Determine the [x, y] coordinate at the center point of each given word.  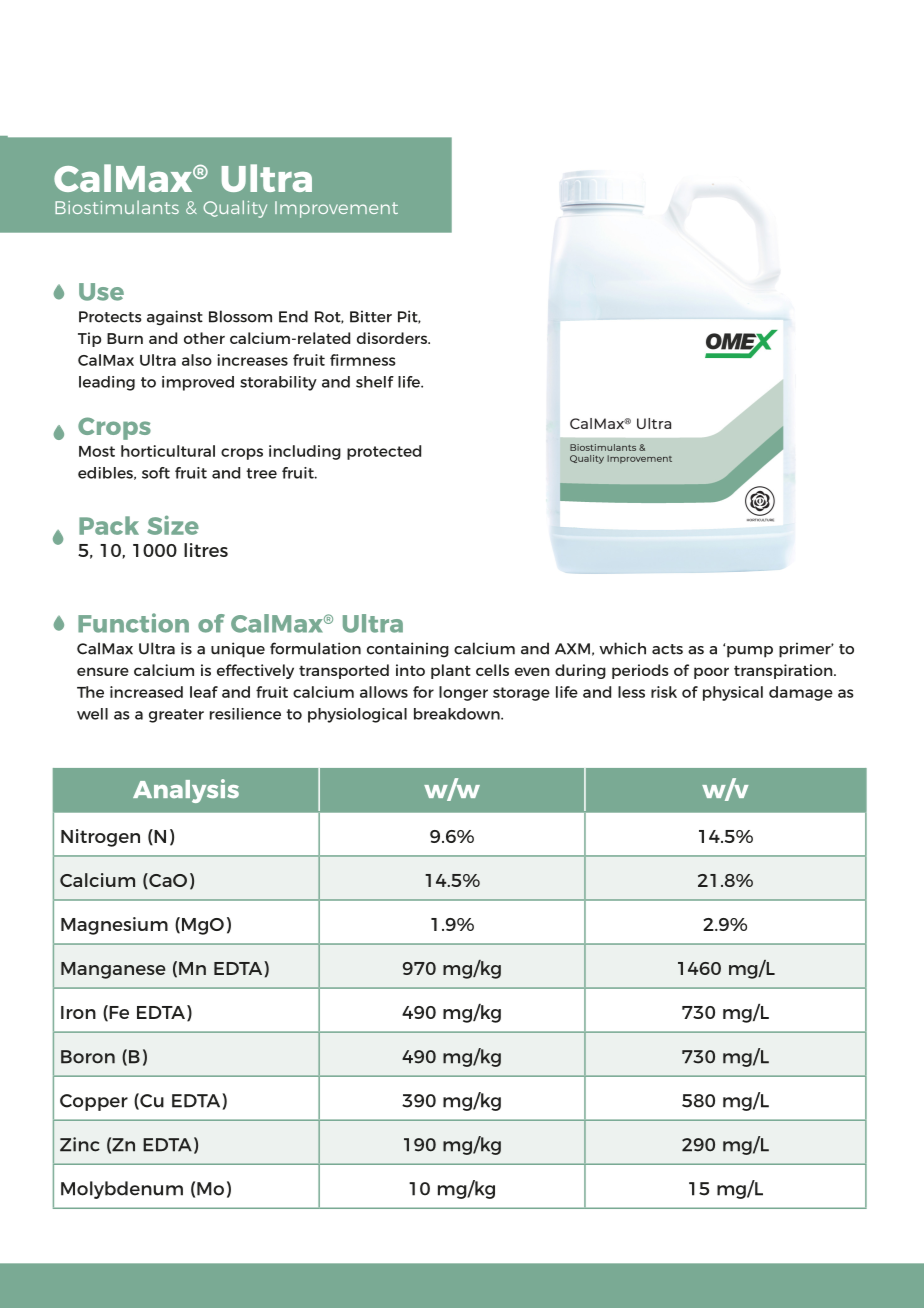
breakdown [458, 714]
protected [384, 452]
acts [667, 649]
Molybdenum [122, 1190]
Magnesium [114, 926]
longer [463, 693]
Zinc [80, 1144]
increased [146, 692]
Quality [235, 209]
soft [156, 473]
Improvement [336, 209]
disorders [393, 338]
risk [664, 692]
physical [733, 693]
